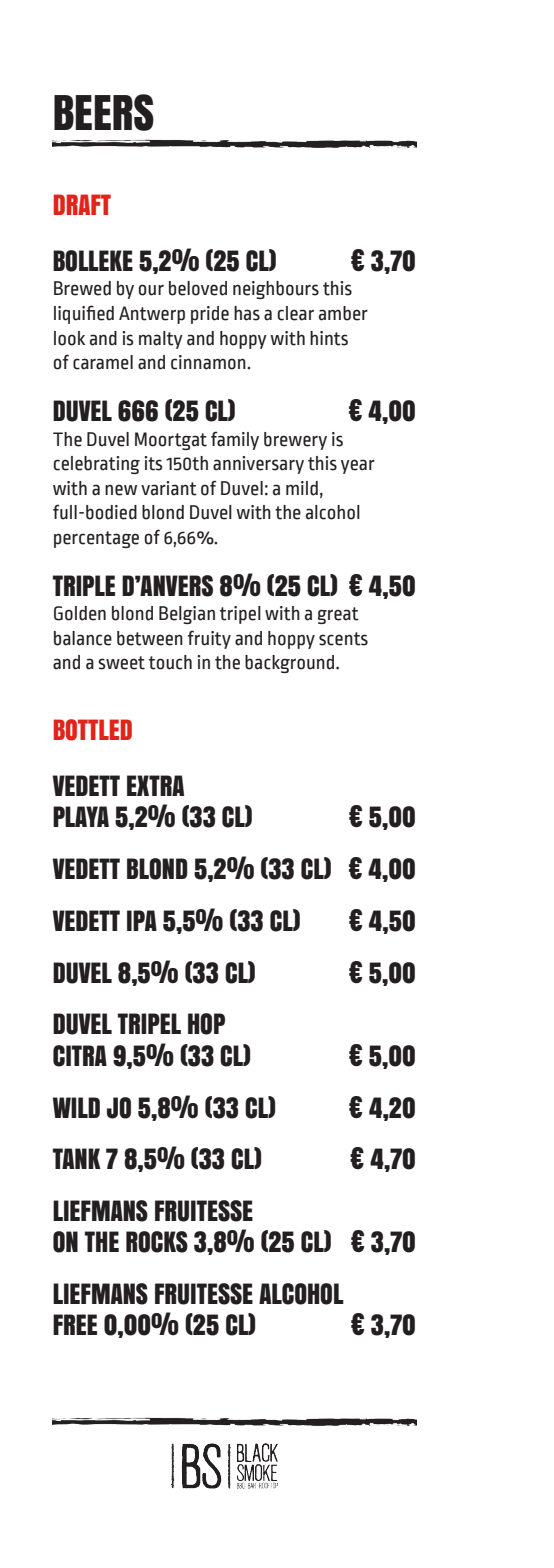 The width and height of the document is (554, 1568). Describe the element at coordinates (235, 440) in the document. I see `family` at that location.
